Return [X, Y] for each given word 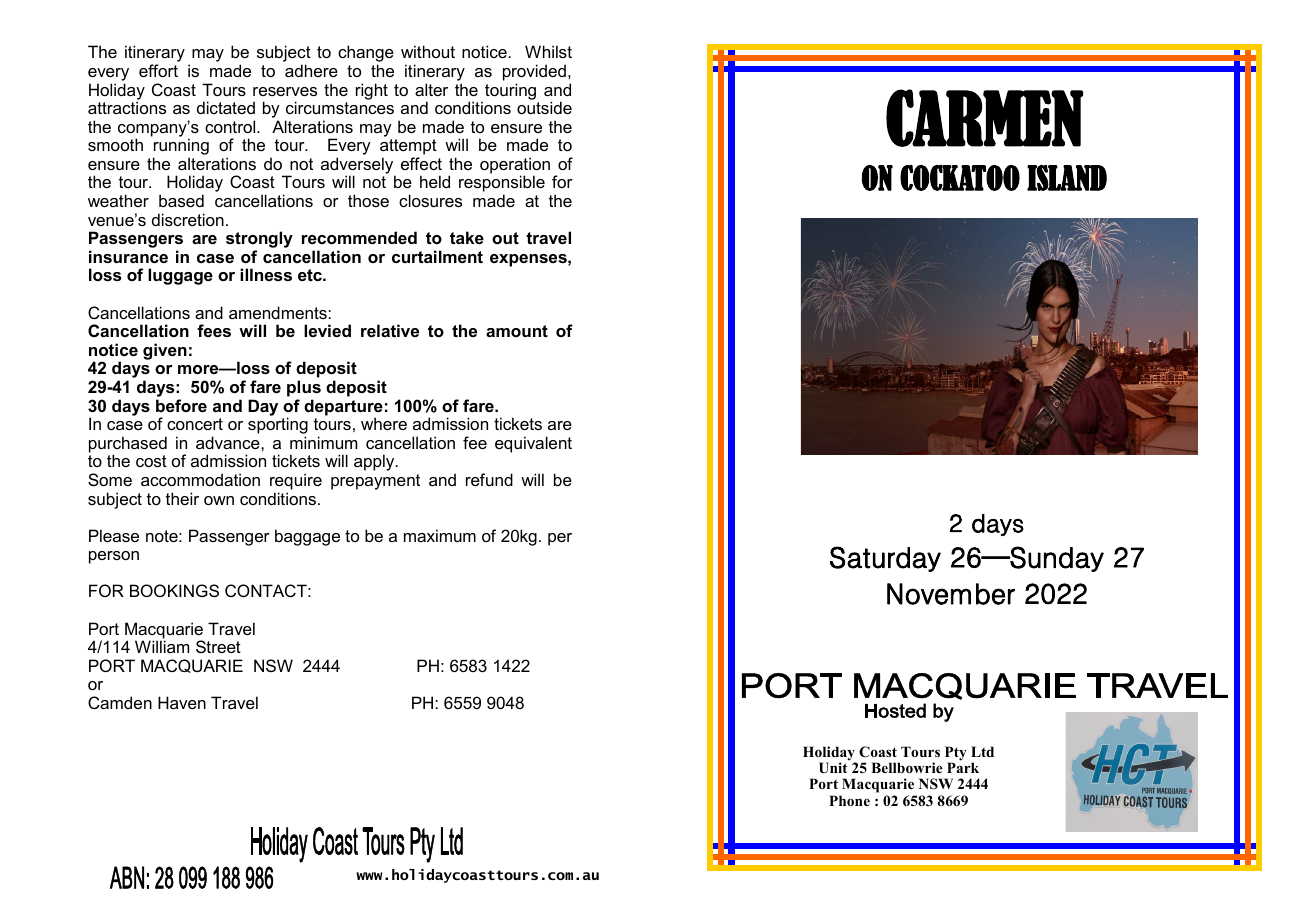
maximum [440, 535]
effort [158, 70]
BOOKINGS [174, 590]
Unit [833, 768]
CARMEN [984, 118]
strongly [259, 241]
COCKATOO [960, 178]
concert [195, 424]
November [951, 594]
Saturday [885, 559]
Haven [182, 702]
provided [534, 72]
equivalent [533, 444]
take [467, 237]
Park [963, 767]
